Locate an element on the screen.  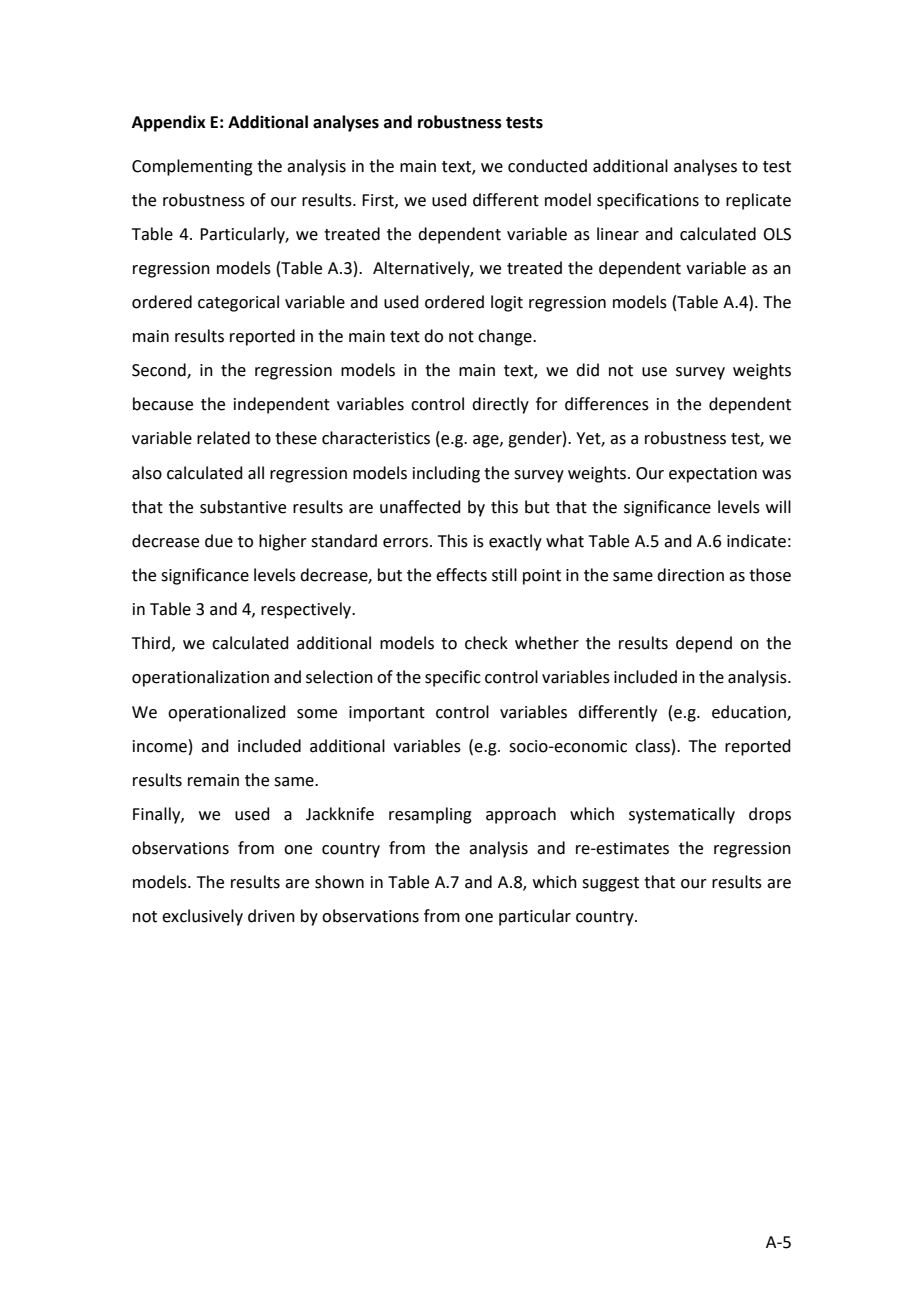
replicate is located at coordinates (758, 201).
